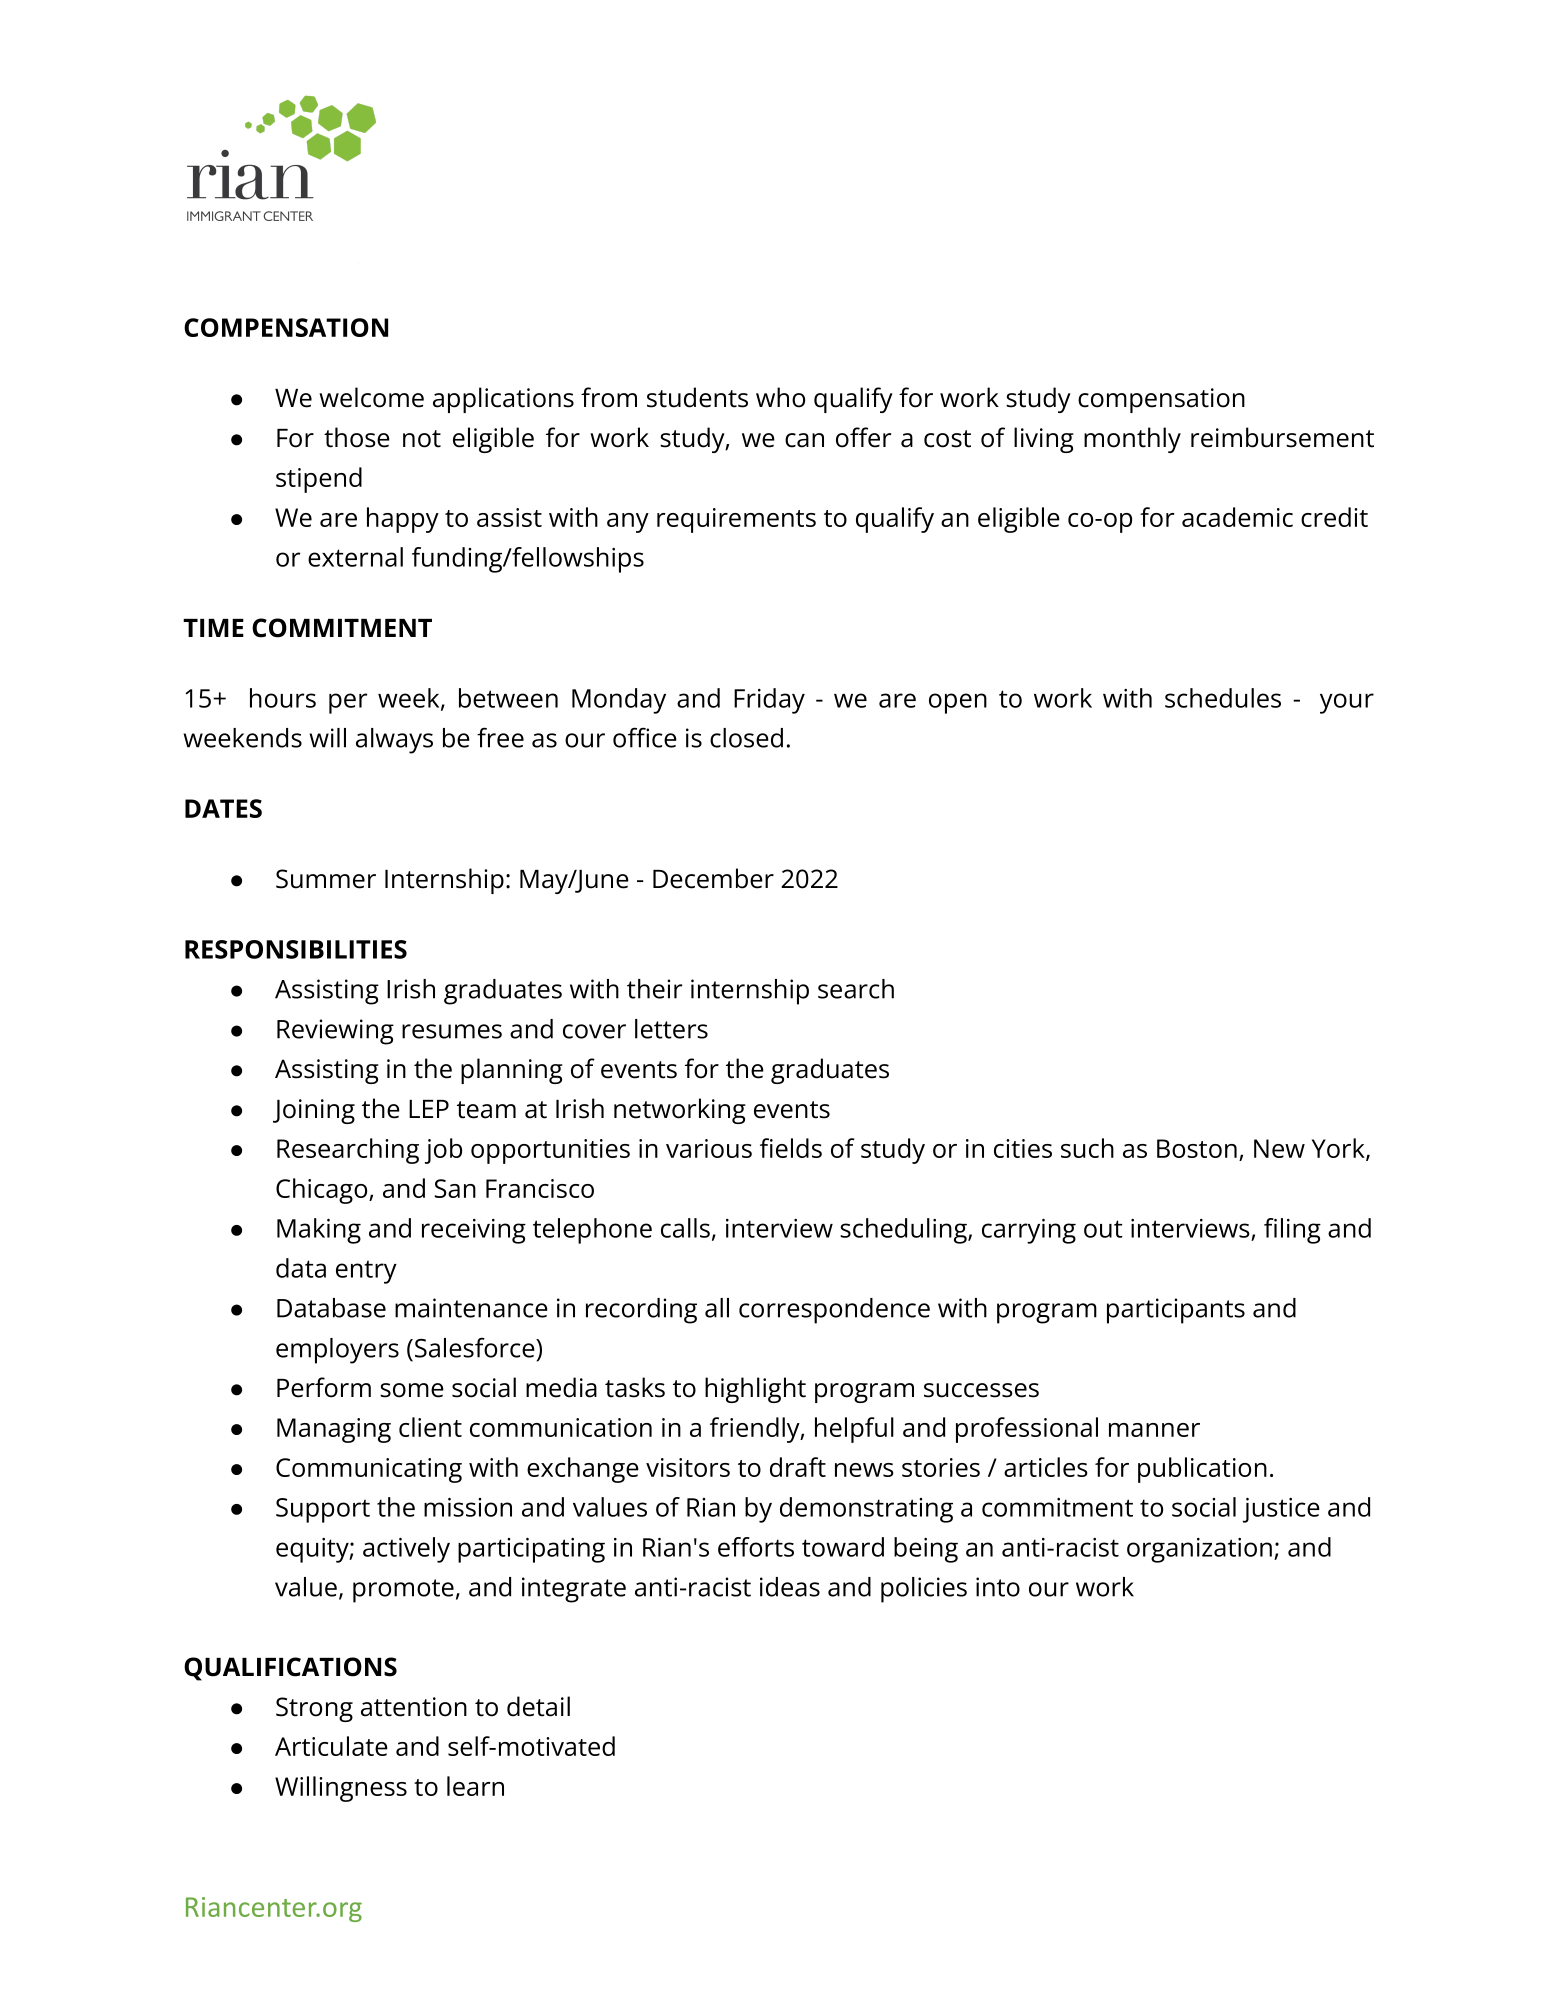 This screenshot has width=1558, height=2016. I want to click on Articulate, so click(331, 1746).
